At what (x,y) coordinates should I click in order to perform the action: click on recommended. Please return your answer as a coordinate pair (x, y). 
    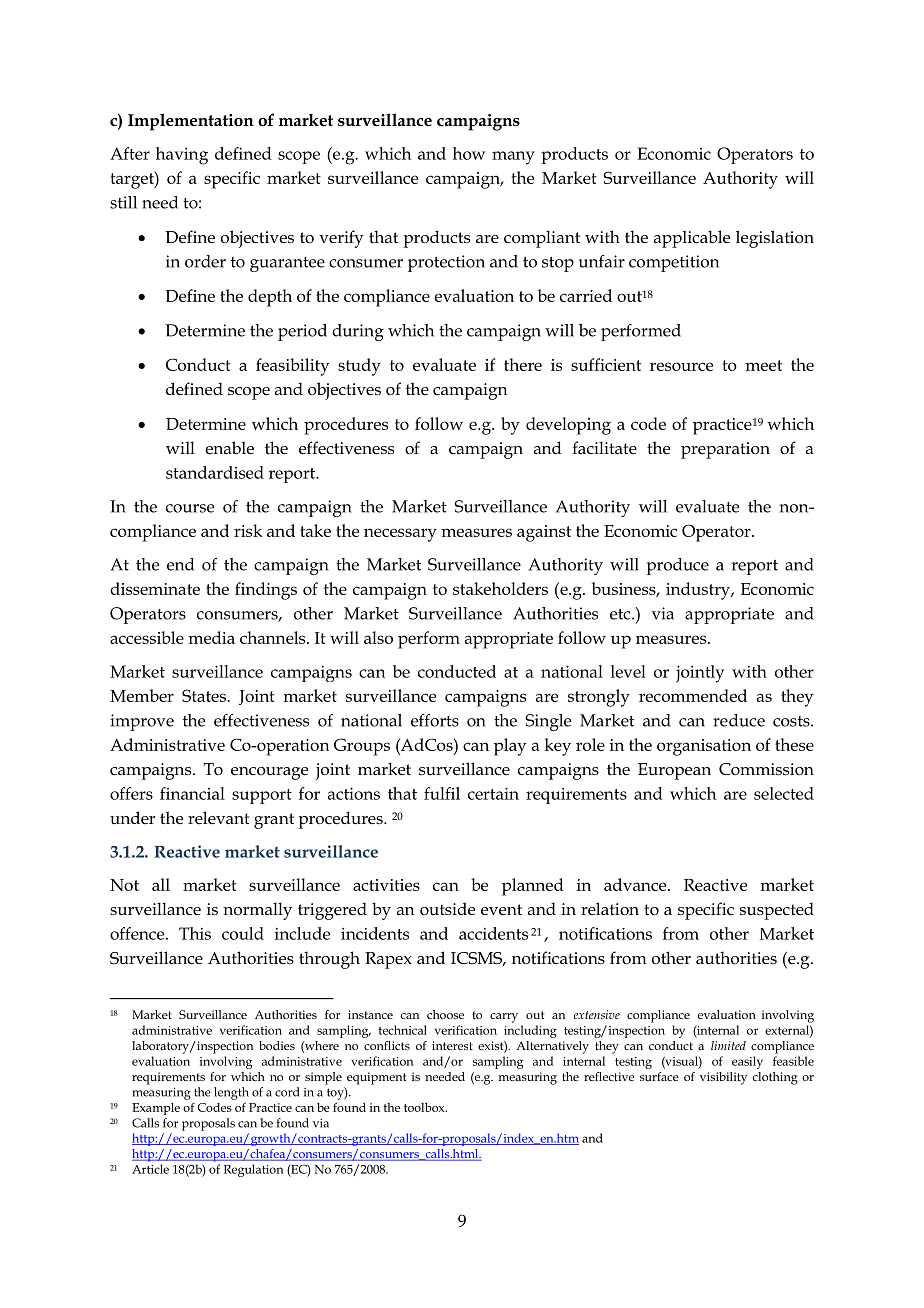
    Looking at the image, I should click on (693, 695).
